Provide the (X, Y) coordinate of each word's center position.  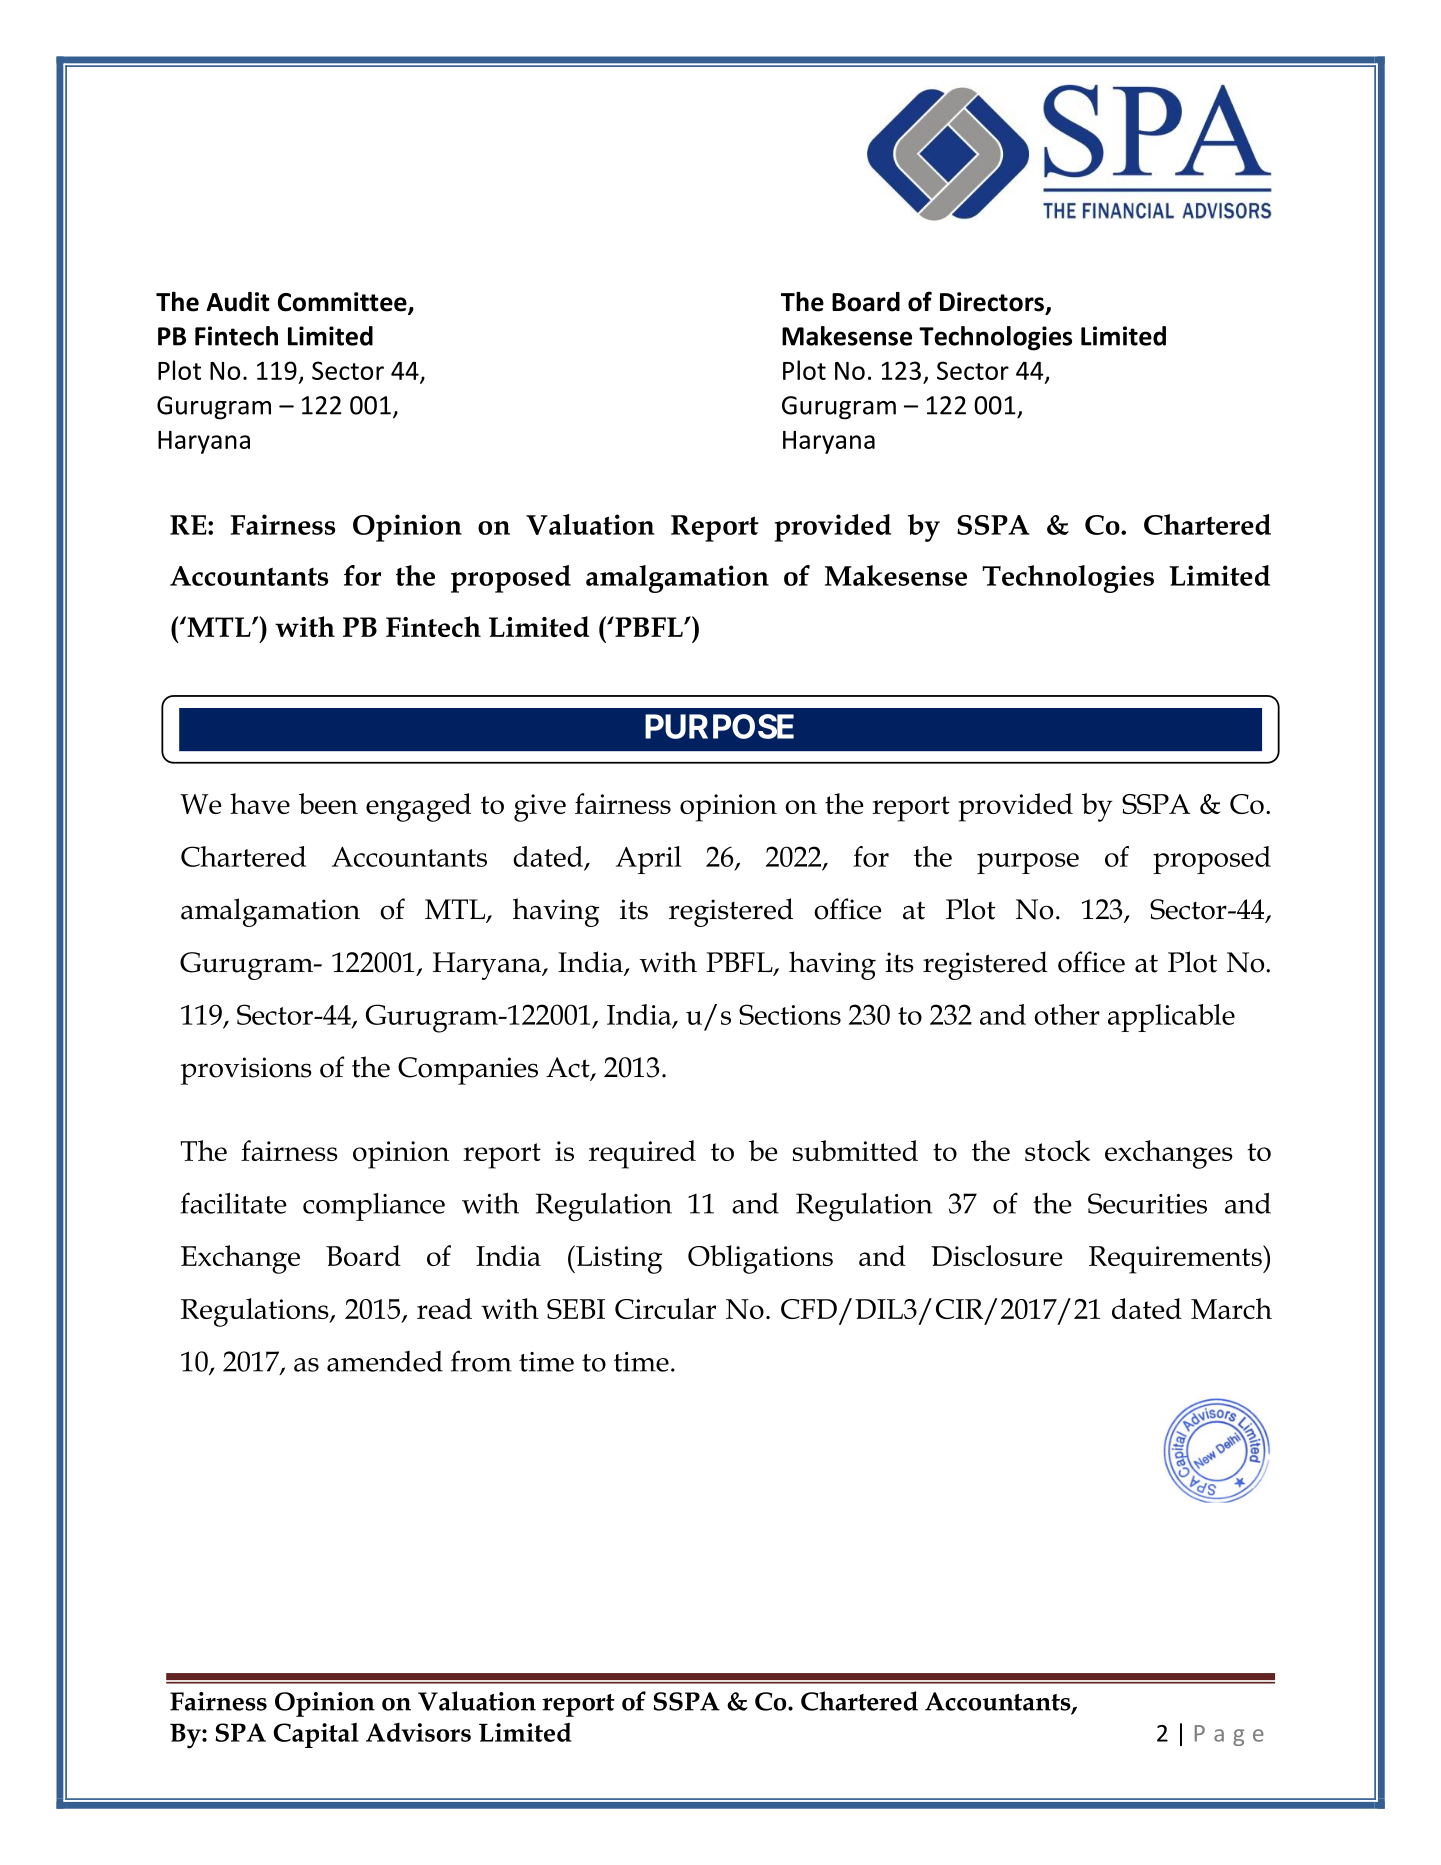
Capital (316, 1735)
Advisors (418, 1732)
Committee (343, 303)
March (1231, 1308)
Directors (993, 303)
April (648, 860)
